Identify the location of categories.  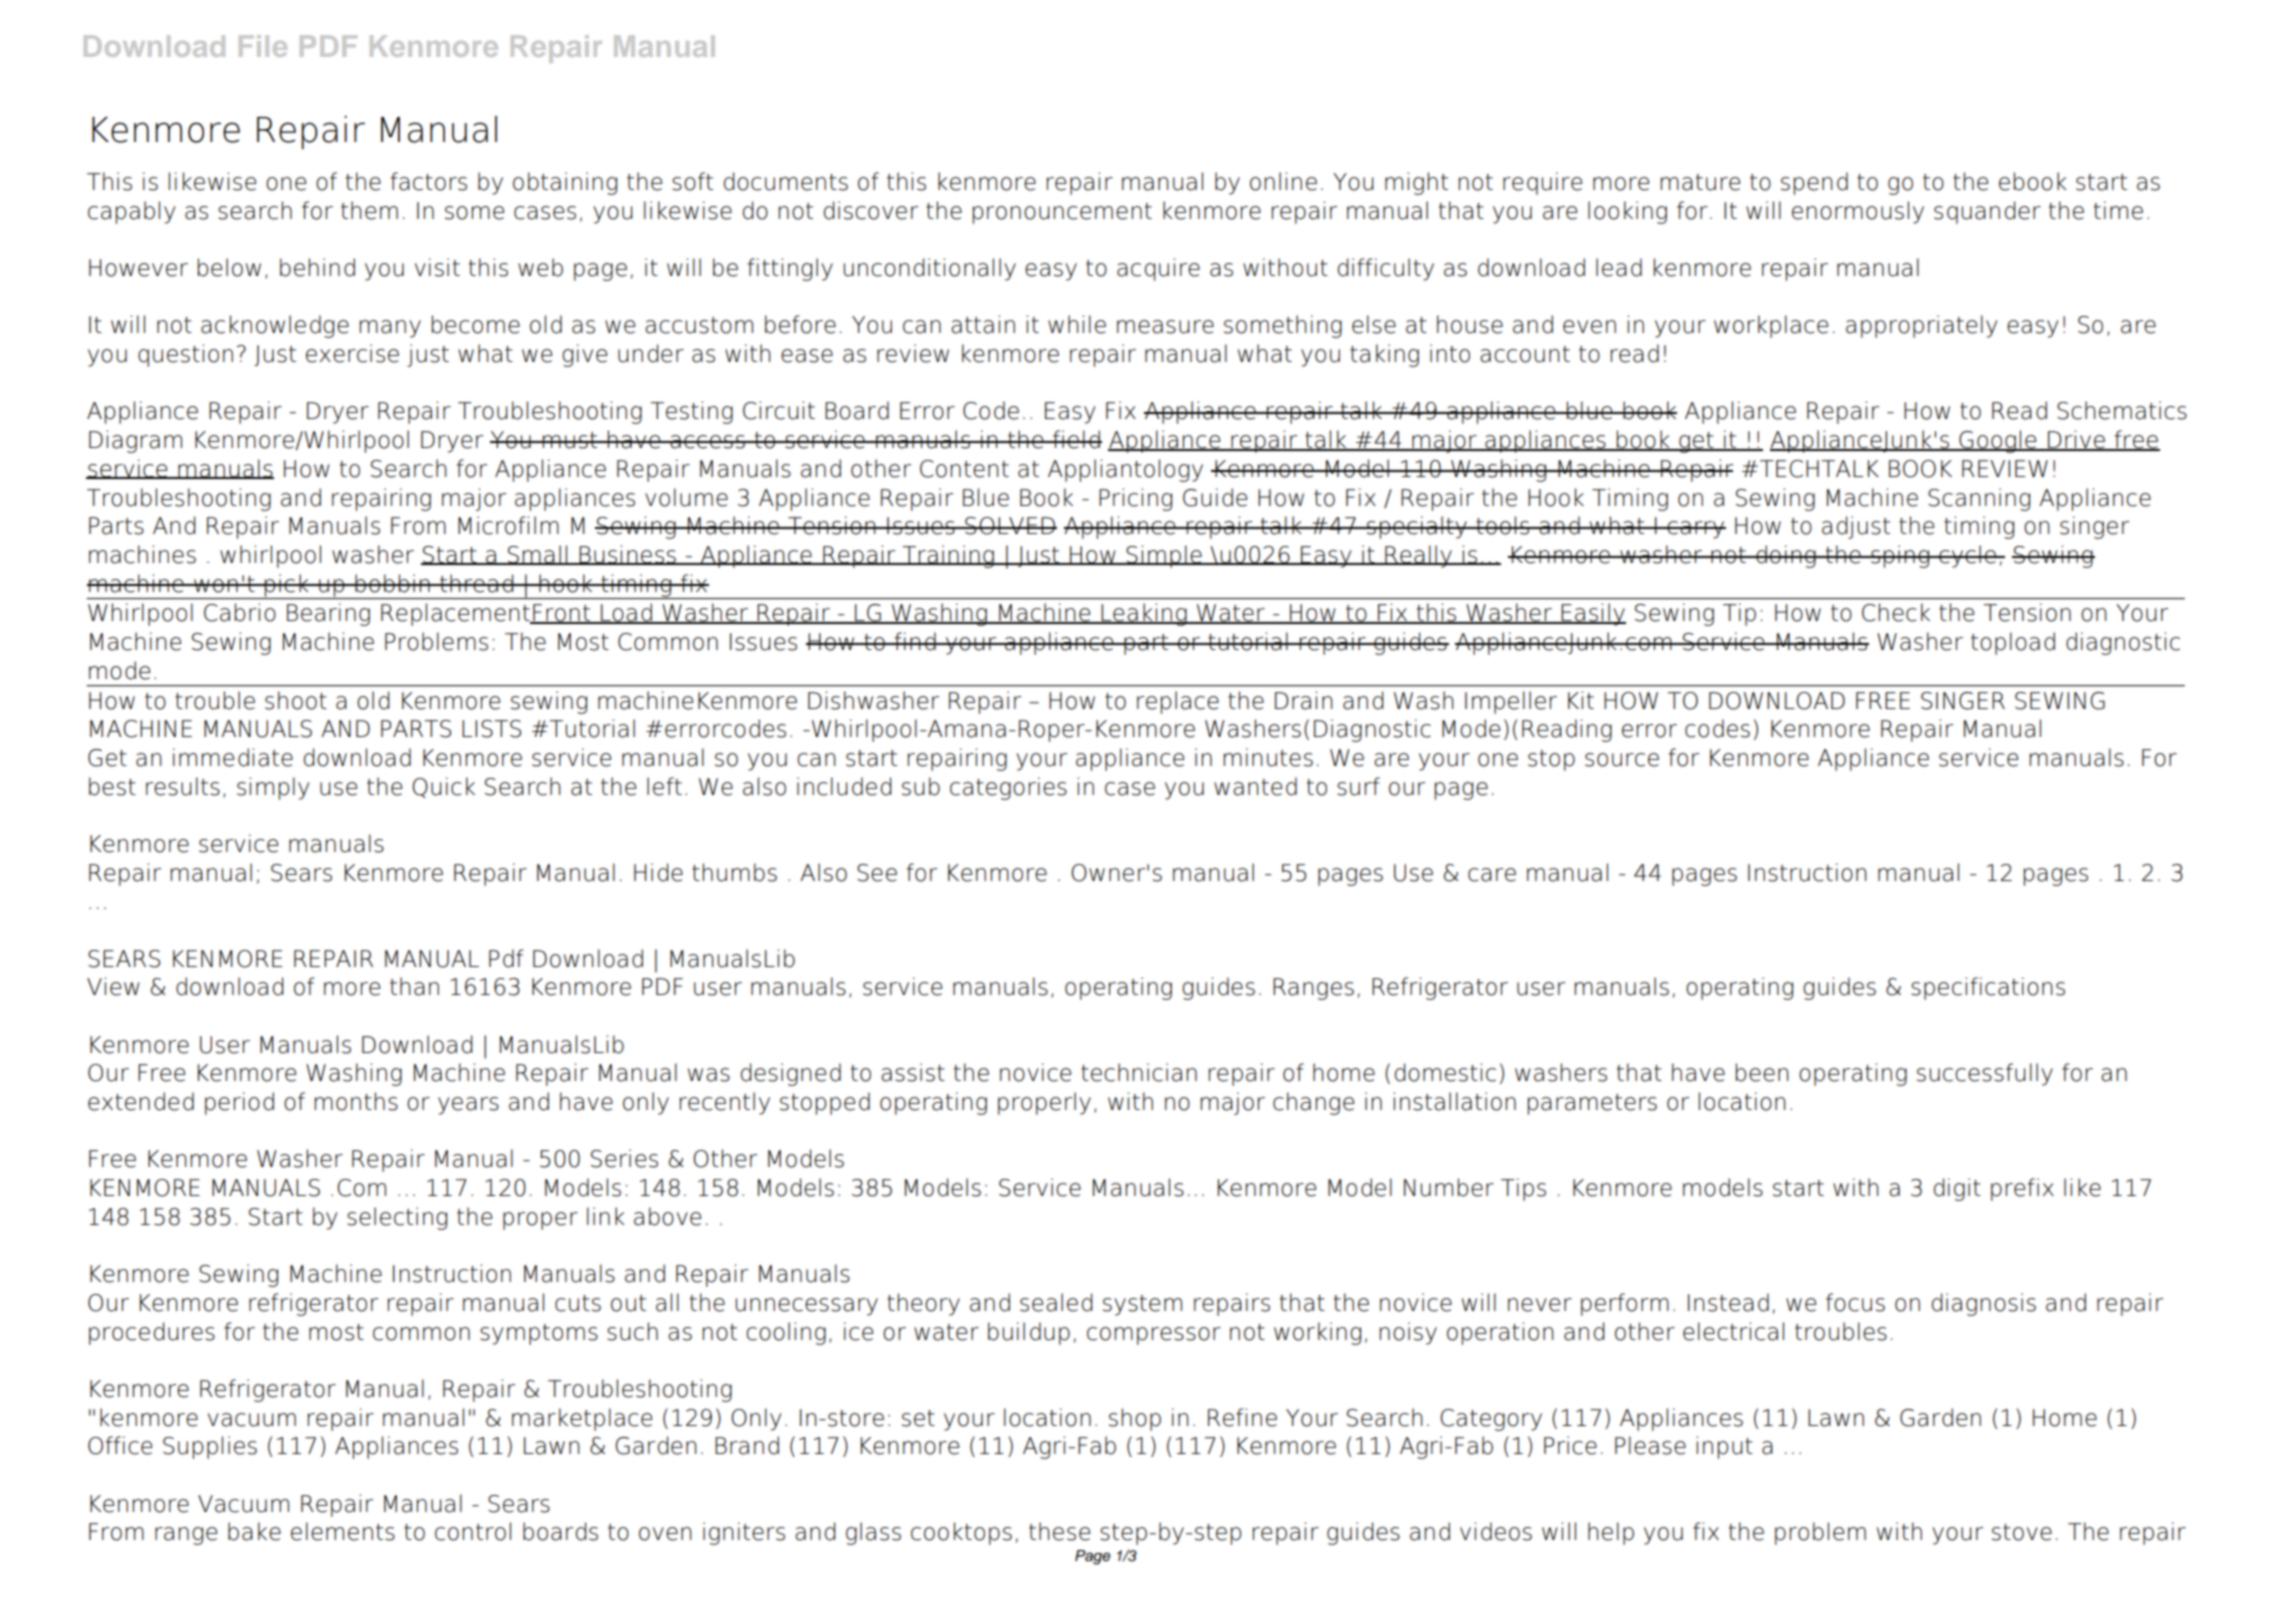
(1008, 788).
